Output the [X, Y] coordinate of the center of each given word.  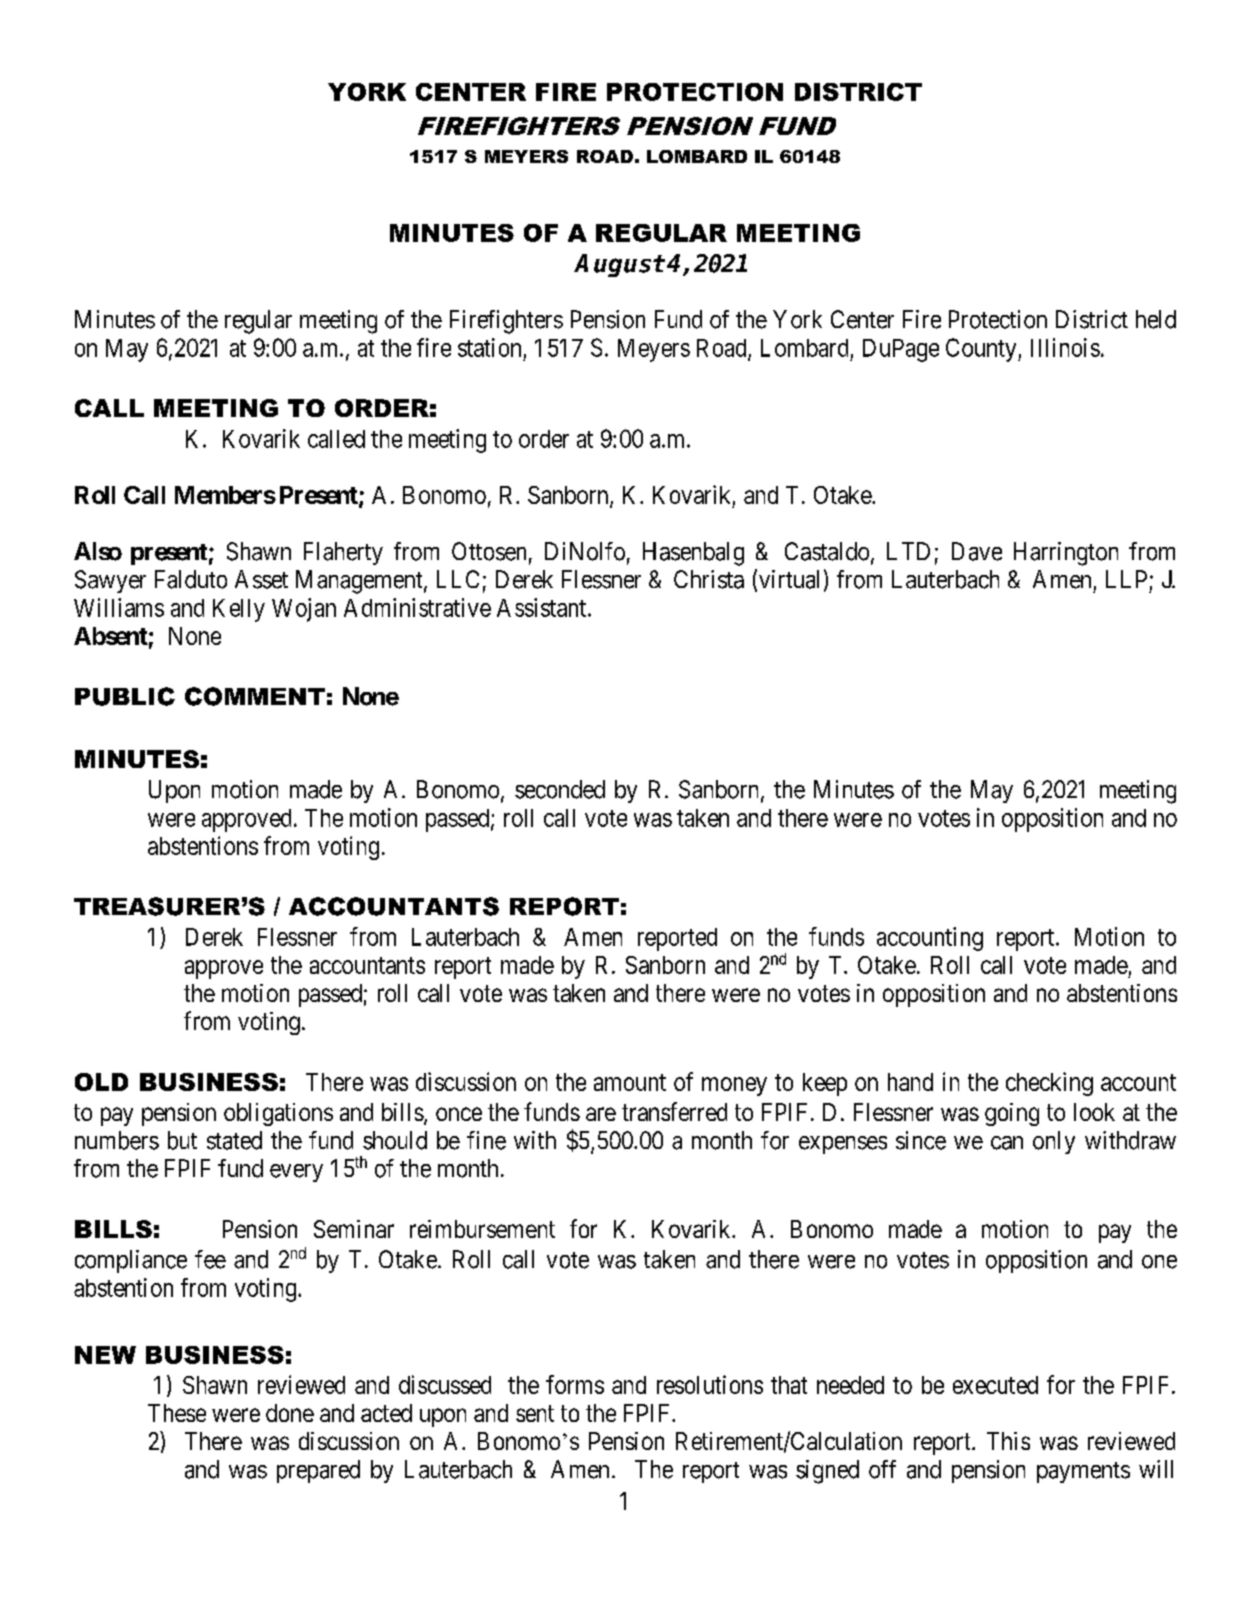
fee [210, 1259]
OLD [101, 1082]
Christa [709, 579]
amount [630, 1082]
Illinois [1065, 347]
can [1007, 1143]
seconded [560, 789]
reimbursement [482, 1229]
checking [1049, 1084]
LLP [1126, 579]
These [177, 1413]
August [619, 265]
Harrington [1066, 554]
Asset [261, 579]
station [489, 347]
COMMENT [255, 696]
